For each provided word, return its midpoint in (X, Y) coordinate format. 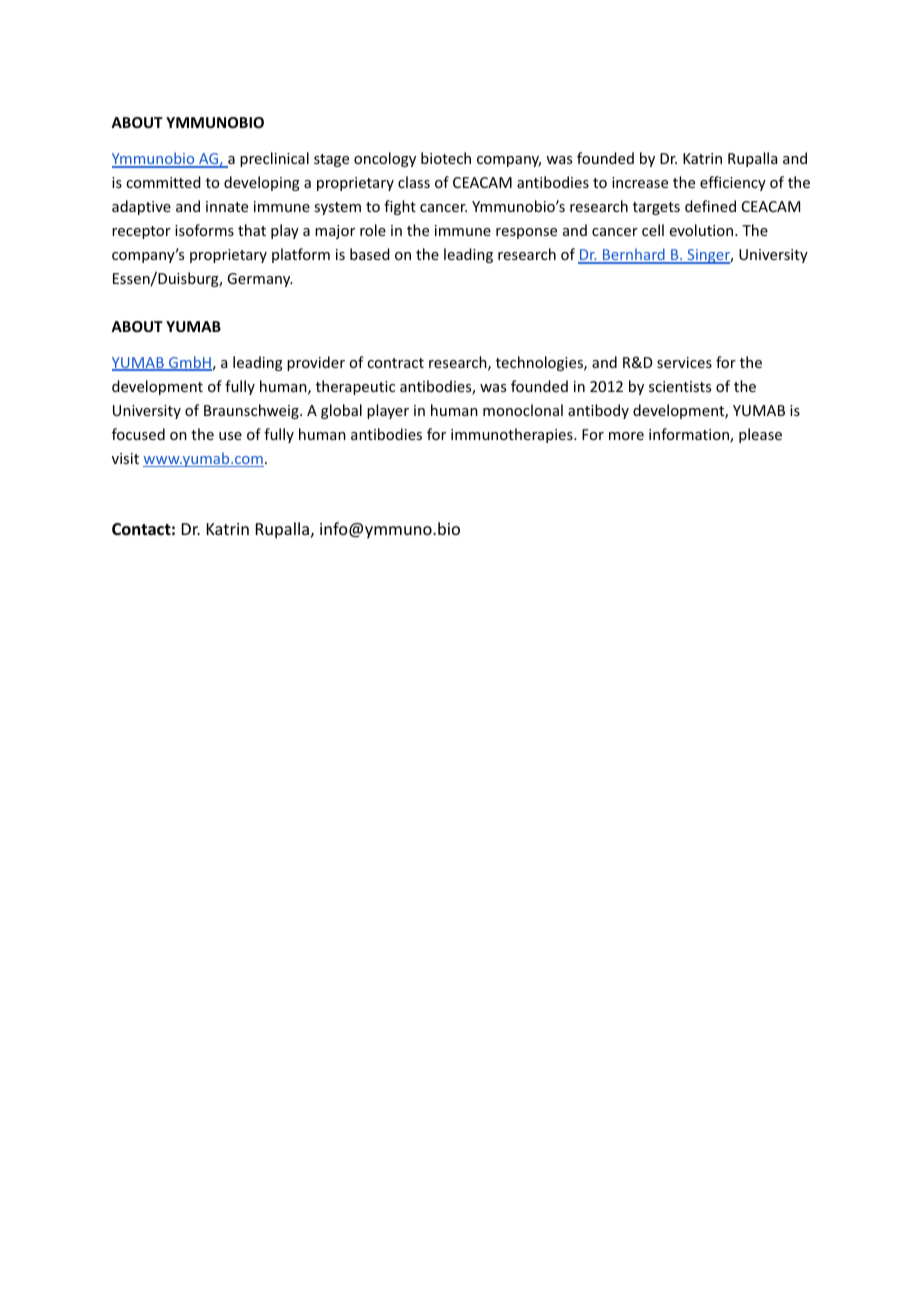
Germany (260, 280)
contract (395, 363)
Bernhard (633, 255)
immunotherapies (513, 435)
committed (163, 182)
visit (125, 458)
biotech (446, 158)
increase (640, 182)
